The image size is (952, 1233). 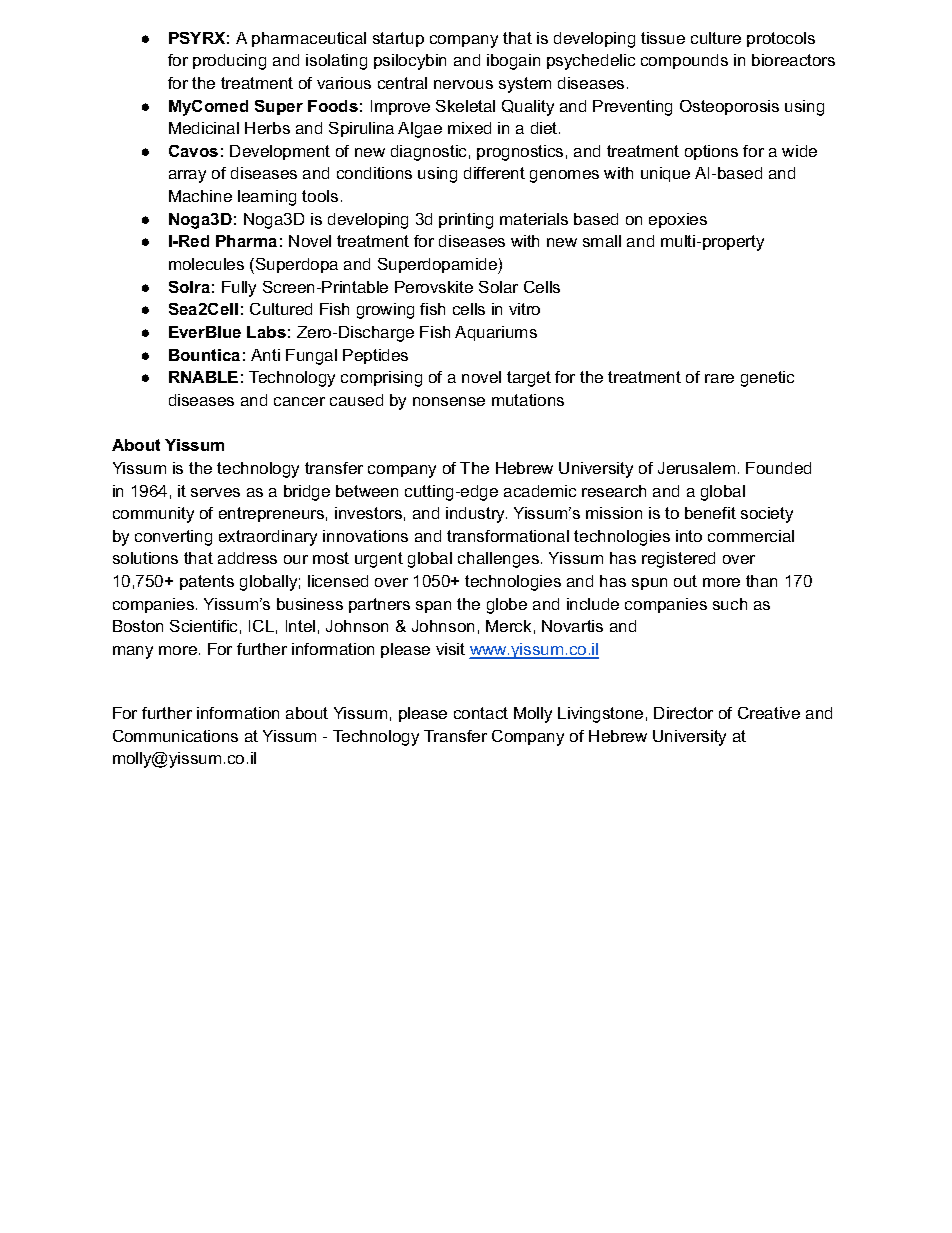 What do you see at coordinates (719, 378) in the document?
I see `rare` at bounding box center [719, 378].
